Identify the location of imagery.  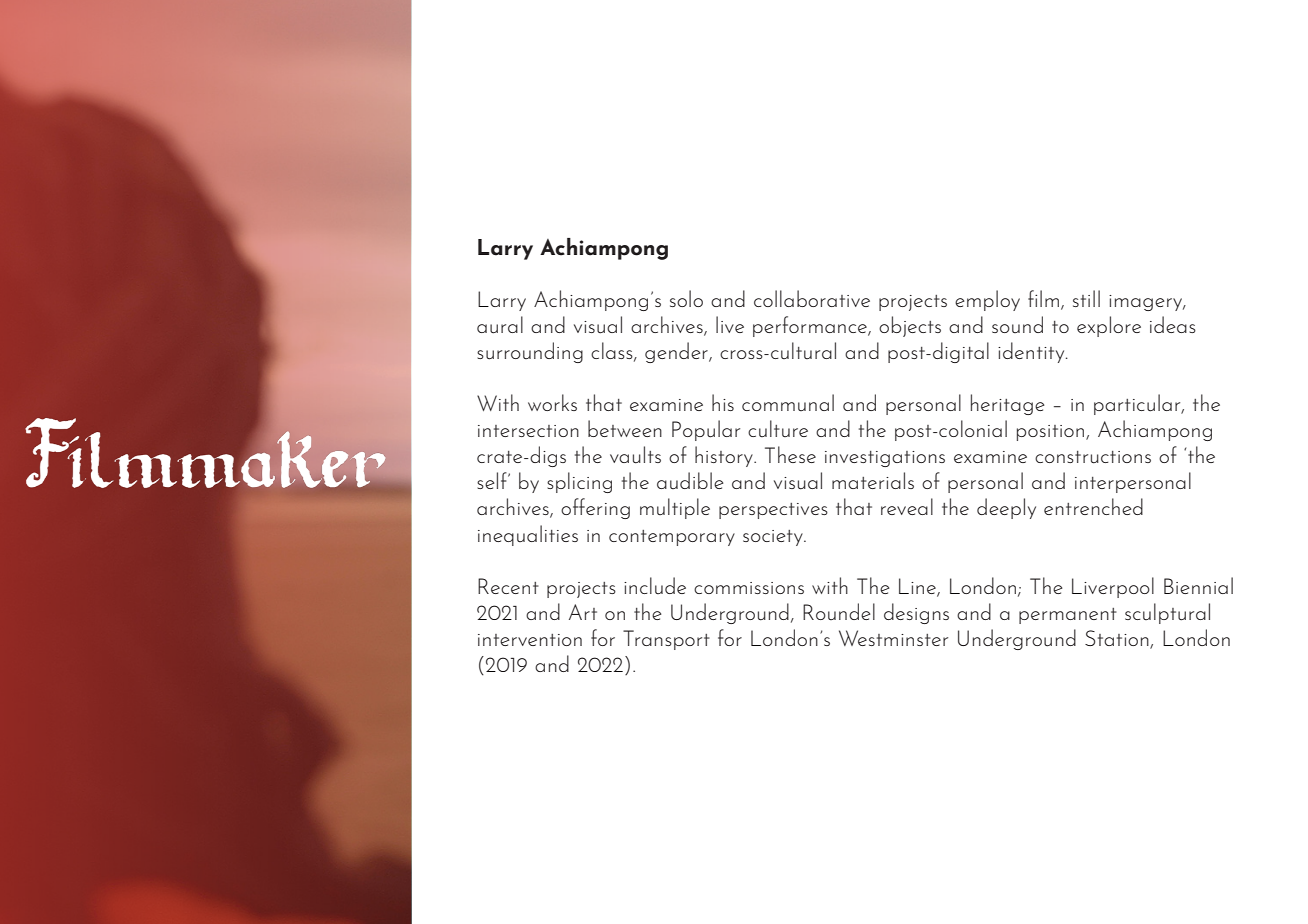
(1147, 303).
